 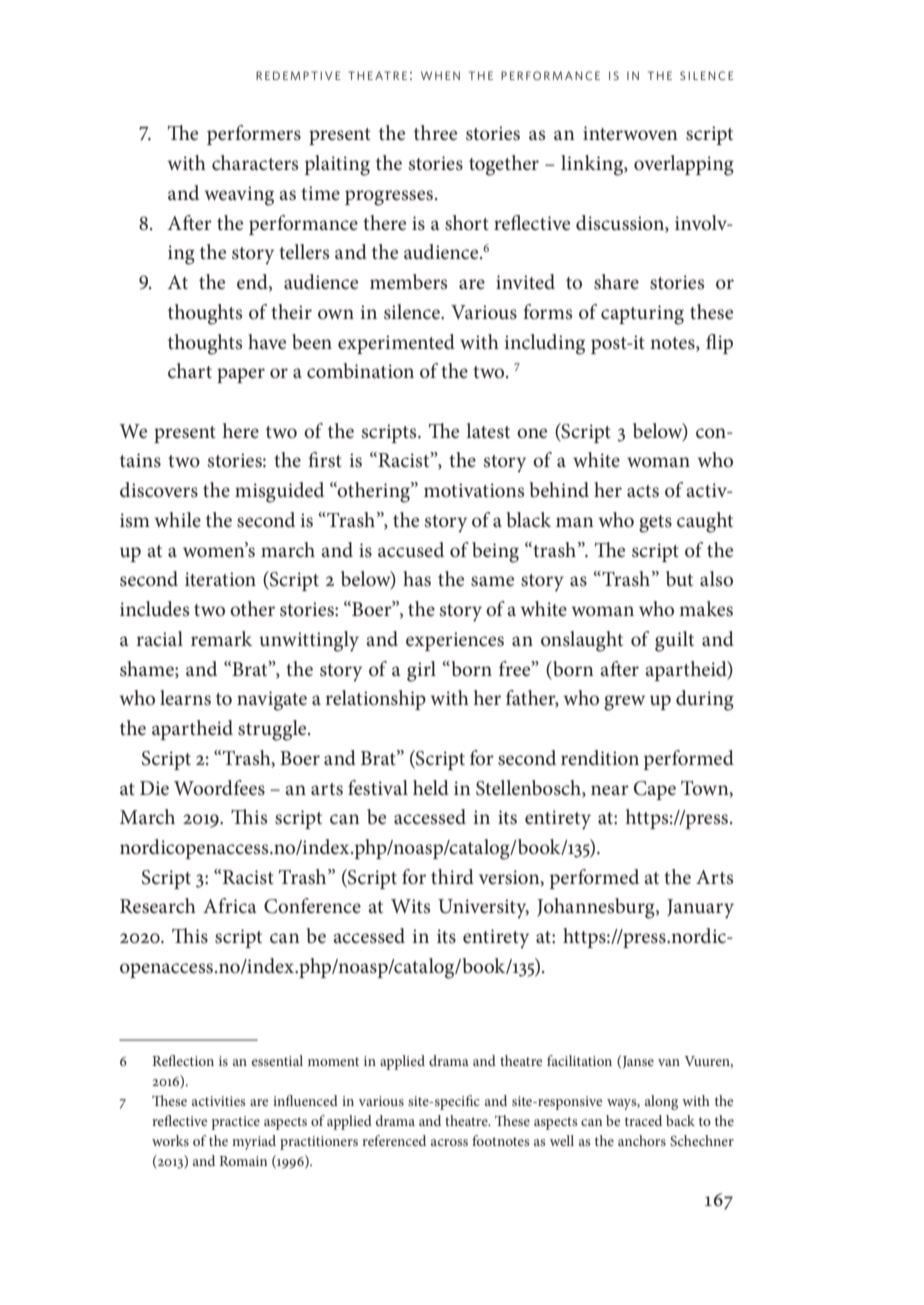 I want to click on across, so click(x=449, y=1142).
